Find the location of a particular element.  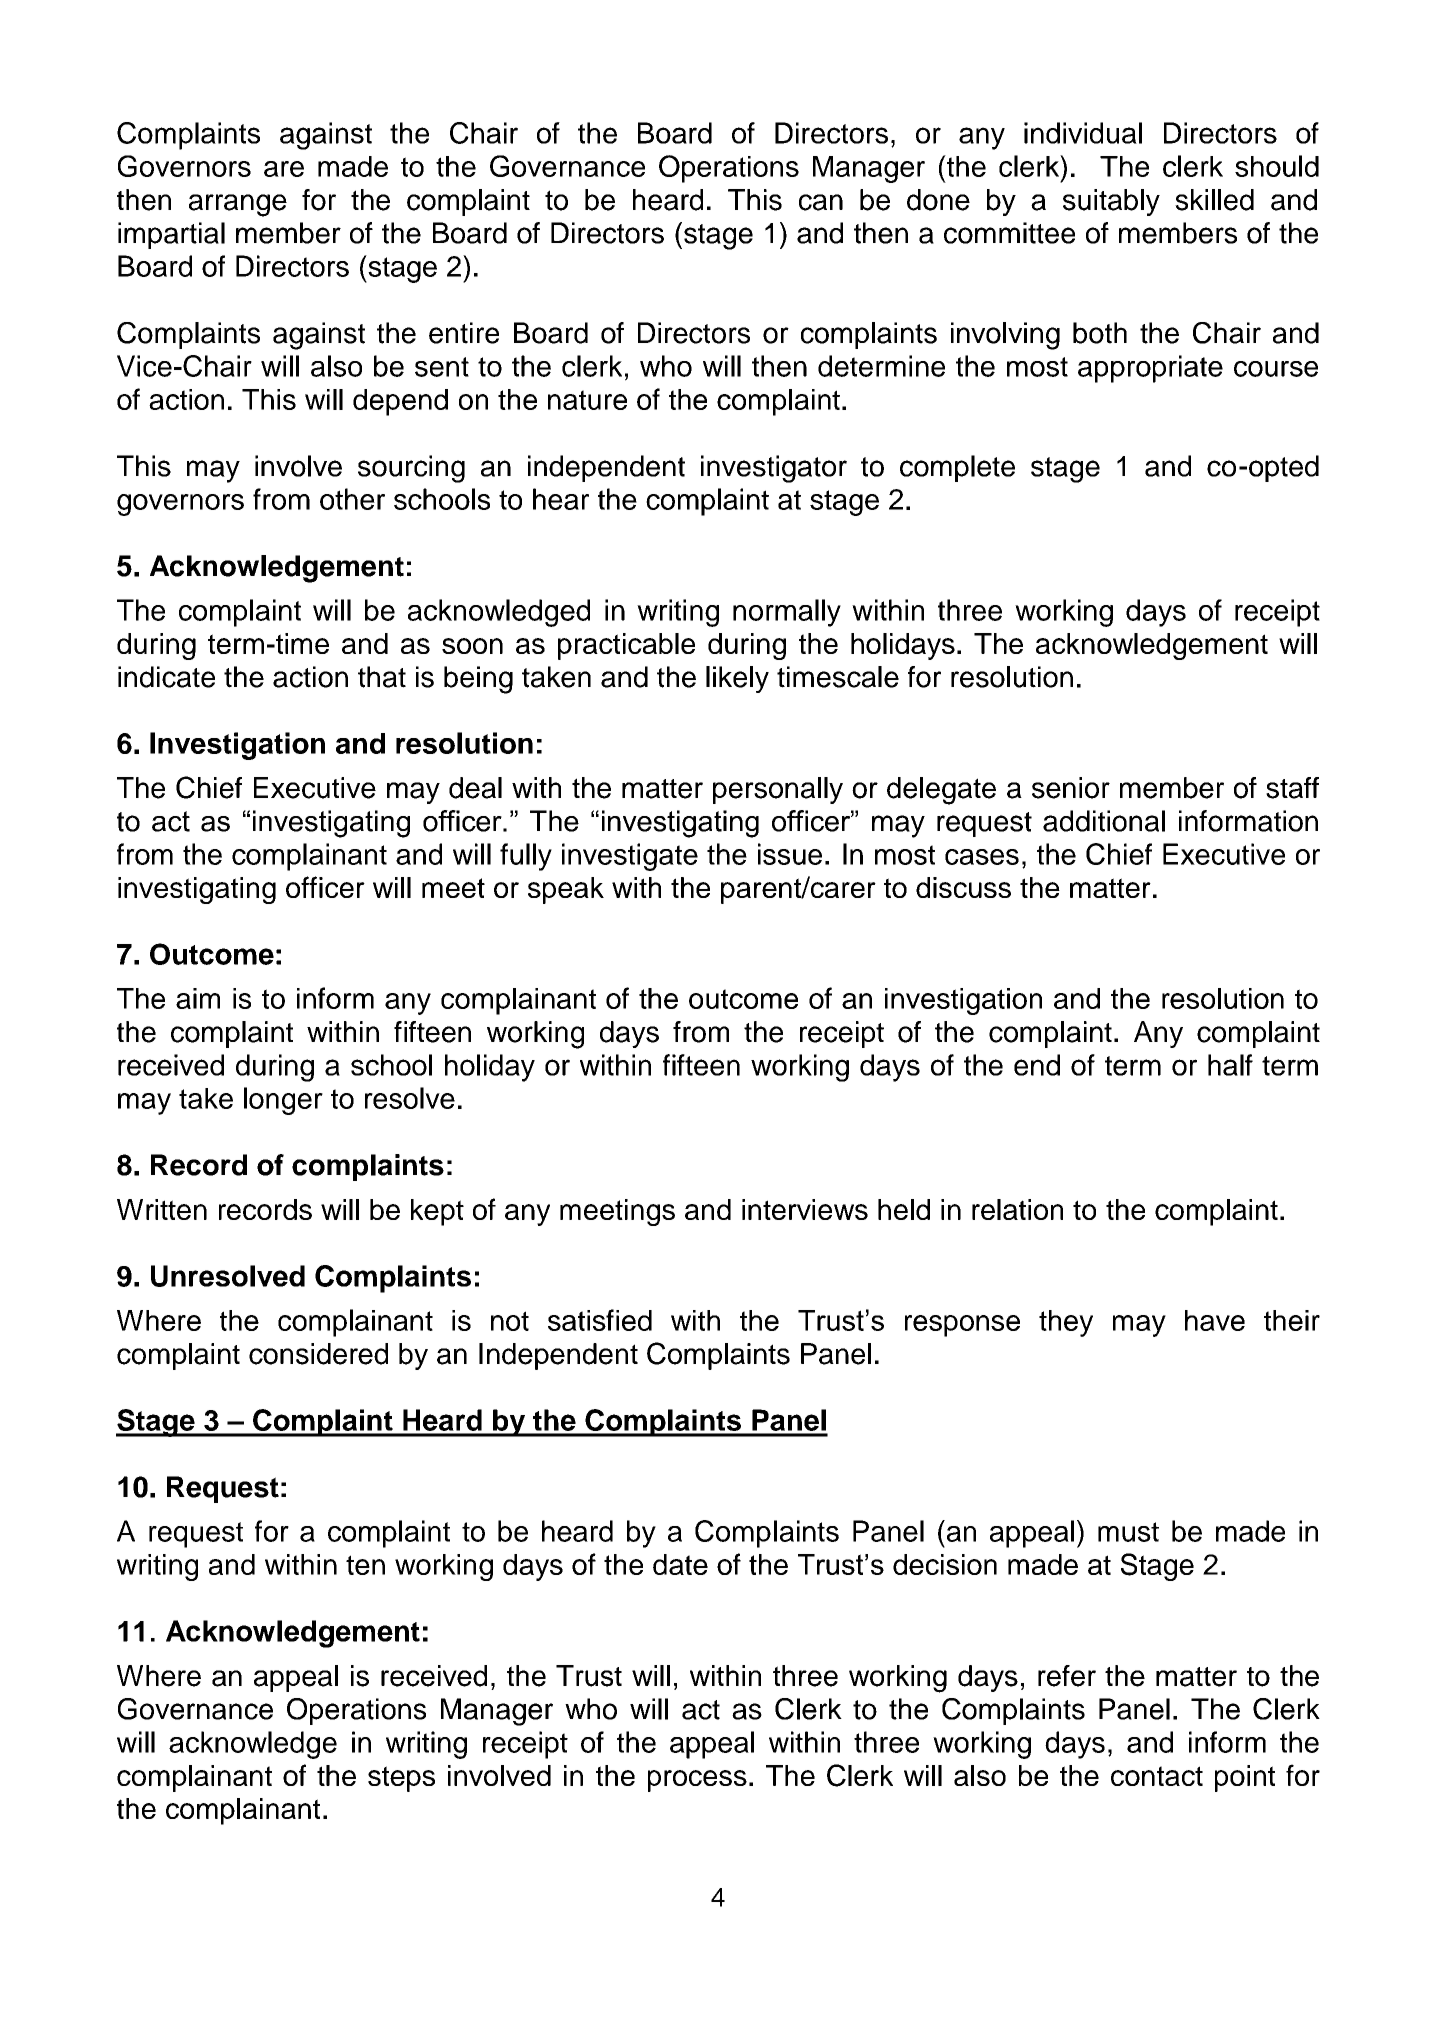

interviews is located at coordinates (805, 1209).
